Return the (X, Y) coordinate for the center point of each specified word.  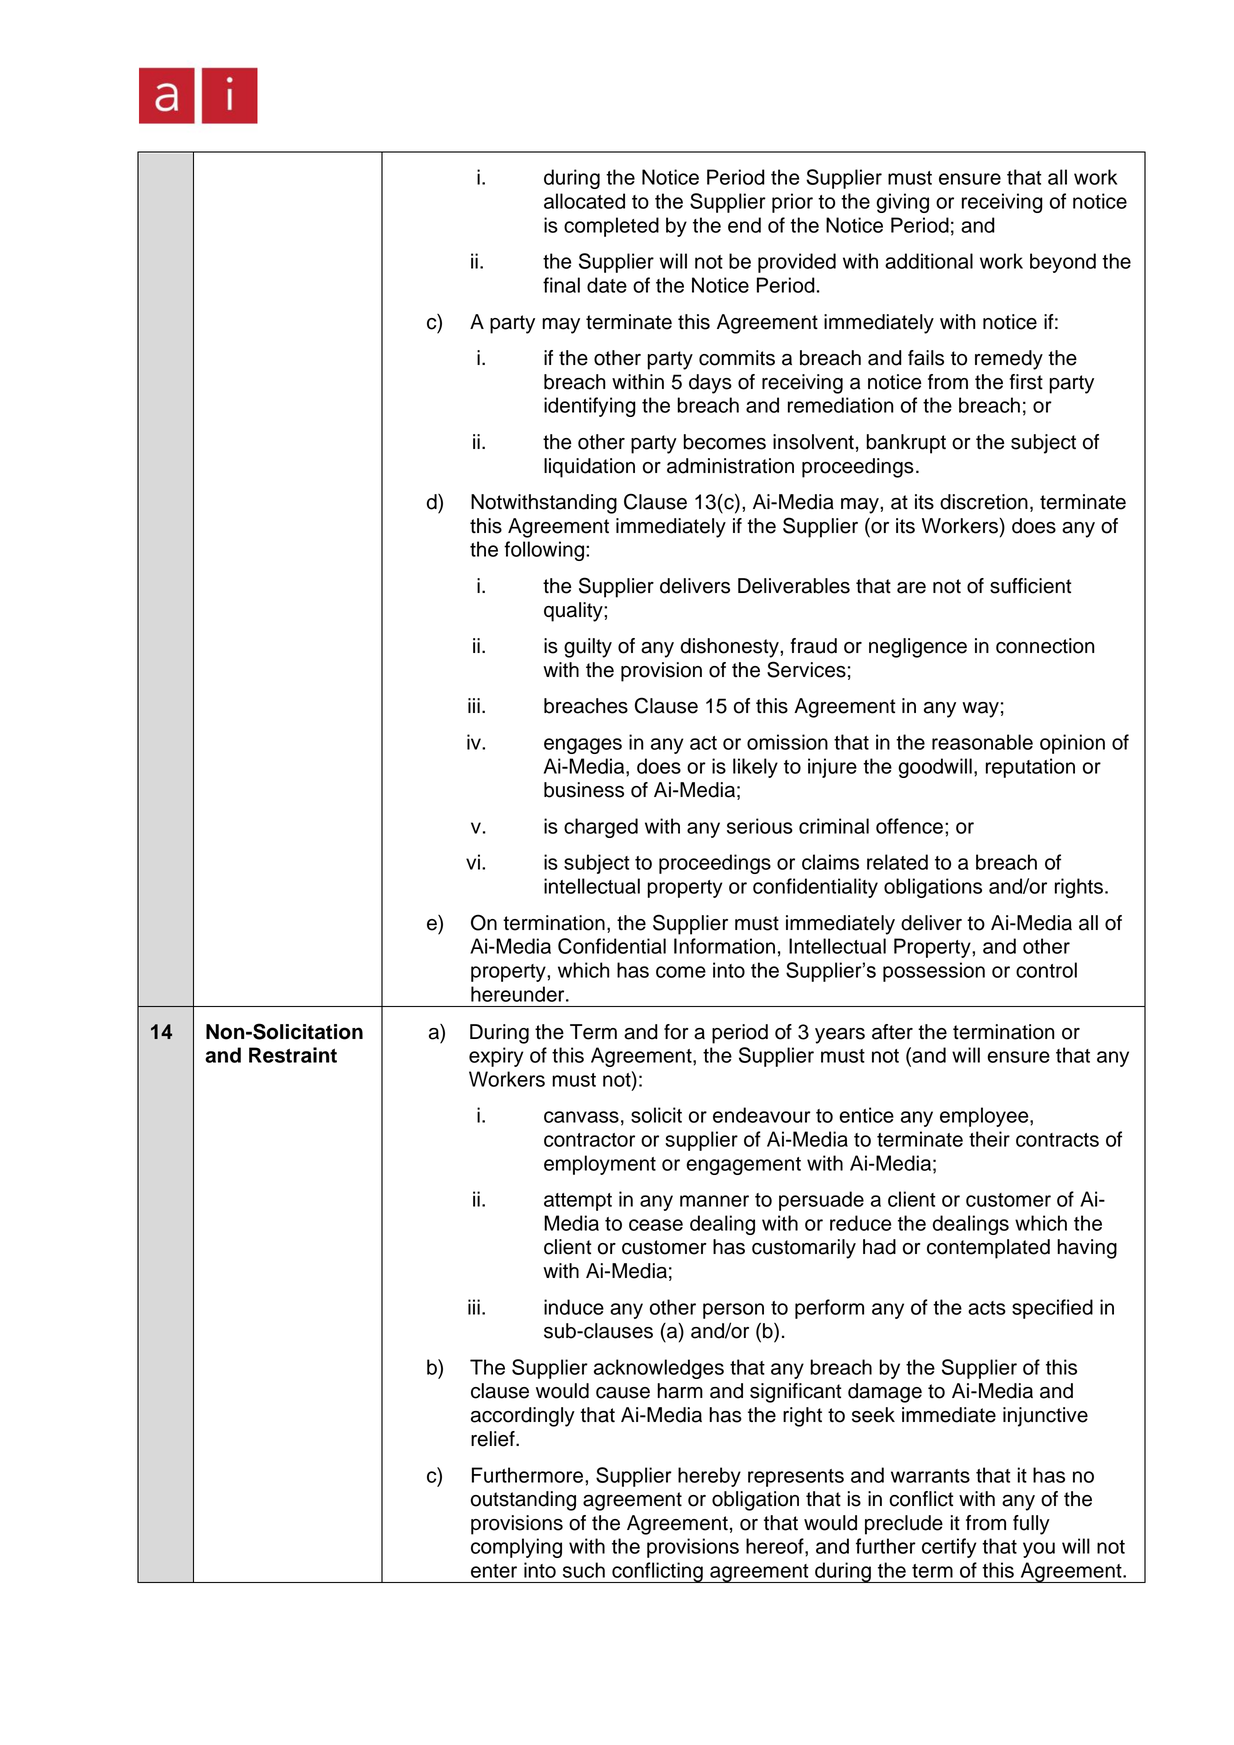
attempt (578, 1202)
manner (714, 1201)
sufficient (1031, 586)
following (544, 551)
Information (724, 946)
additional (929, 261)
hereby (709, 1477)
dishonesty (731, 648)
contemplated (988, 1249)
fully (1031, 1525)
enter (494, 1571)
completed (611, 227)
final (561, 285)
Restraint (293, 1055)
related (897, 862)
